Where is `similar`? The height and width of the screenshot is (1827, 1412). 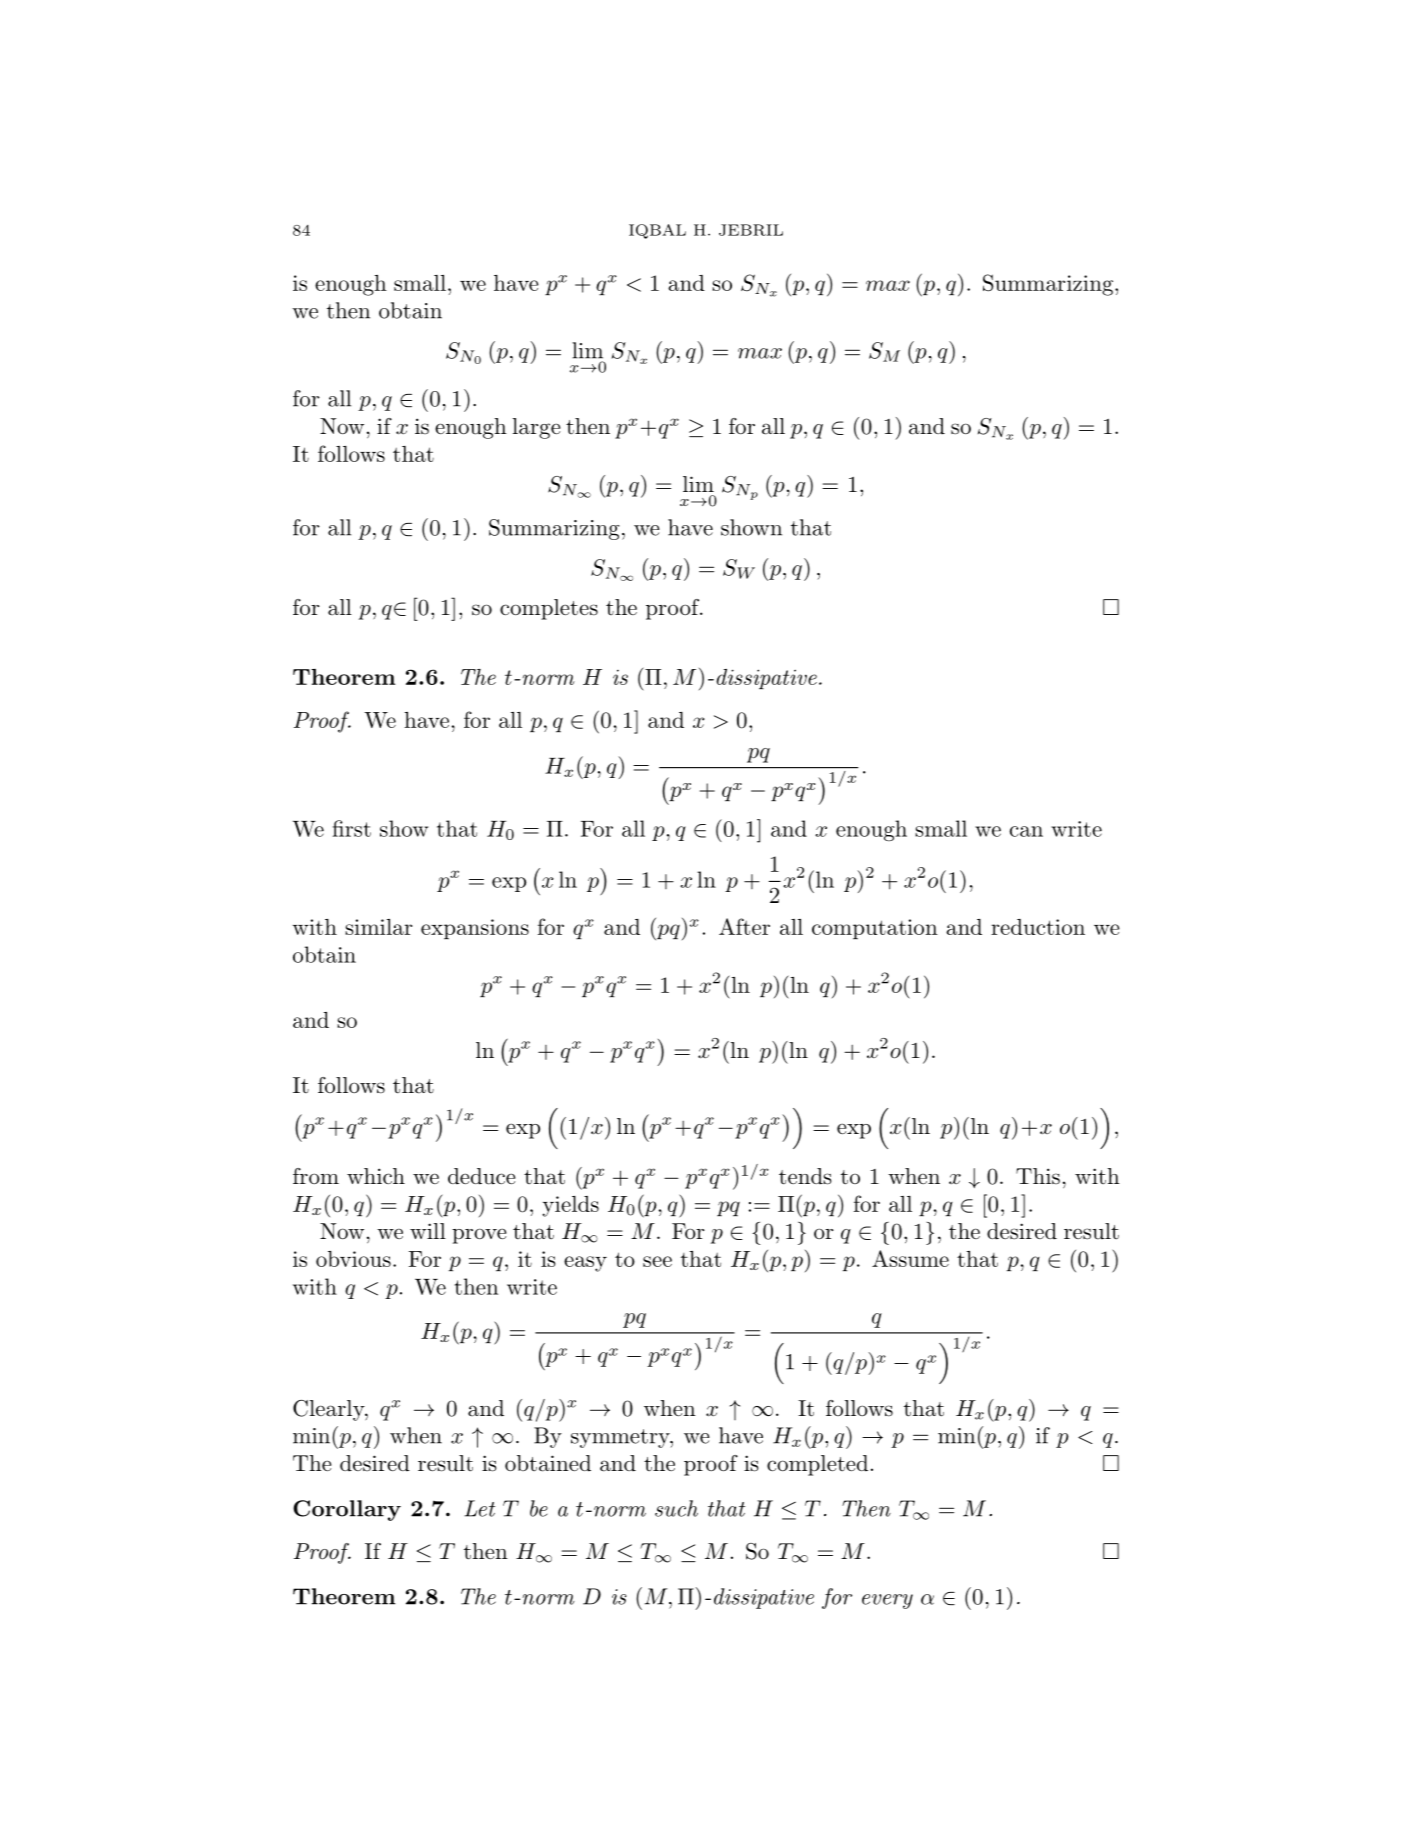 similar is located at coordinates (378, 927).
